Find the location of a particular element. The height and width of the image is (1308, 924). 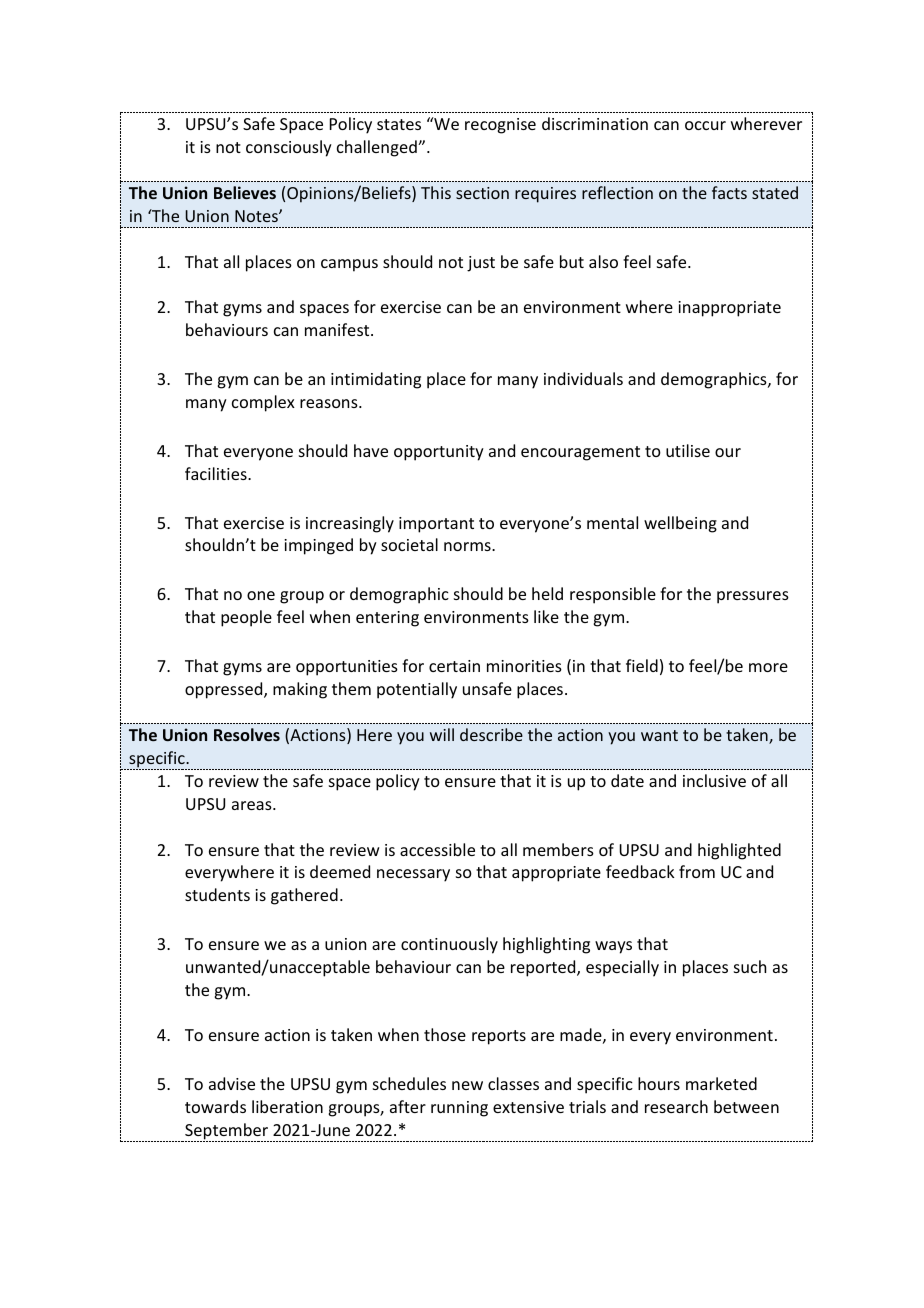

complex is located at coordinates (263, 403).
